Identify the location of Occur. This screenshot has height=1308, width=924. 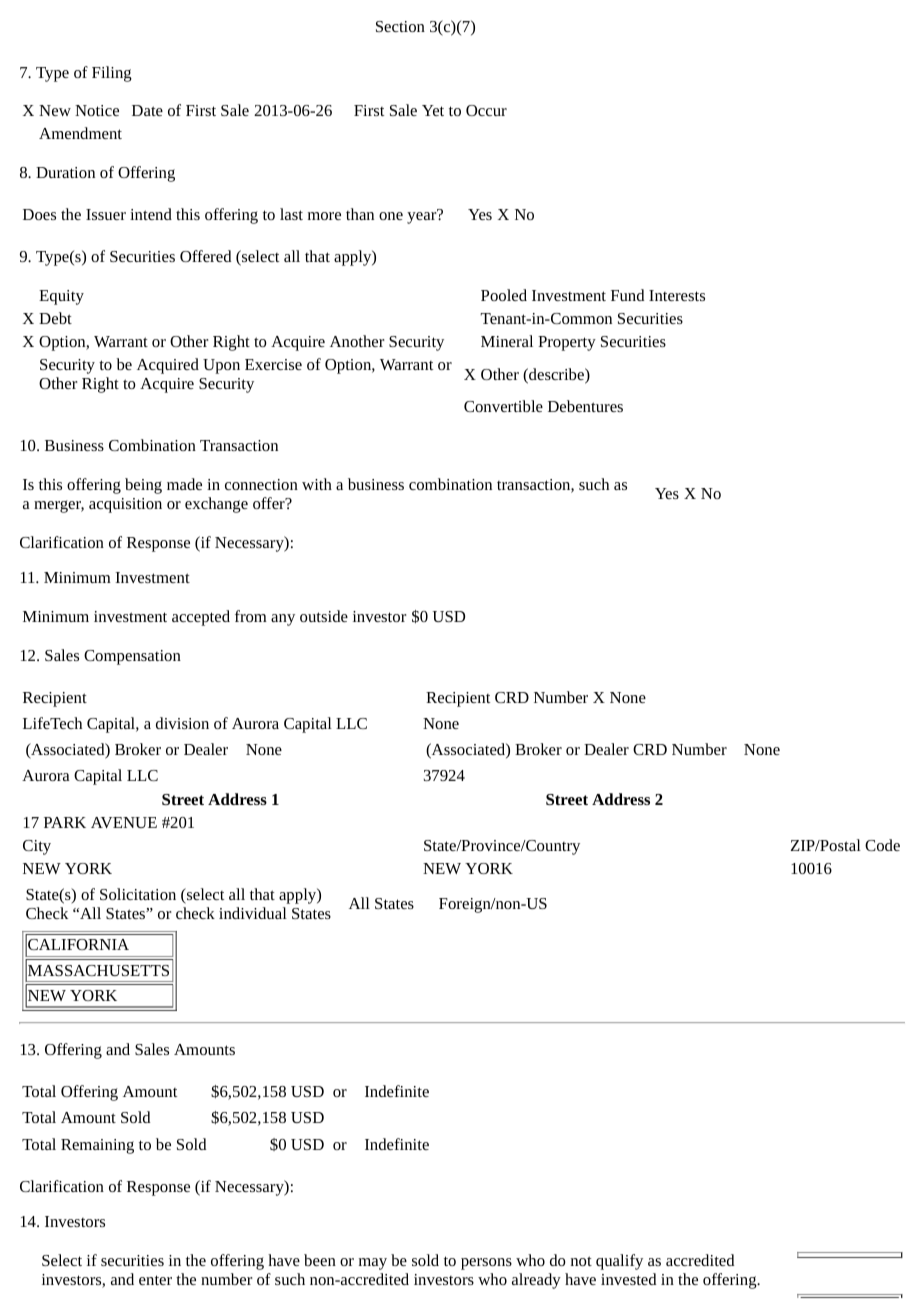
(486, 110).
